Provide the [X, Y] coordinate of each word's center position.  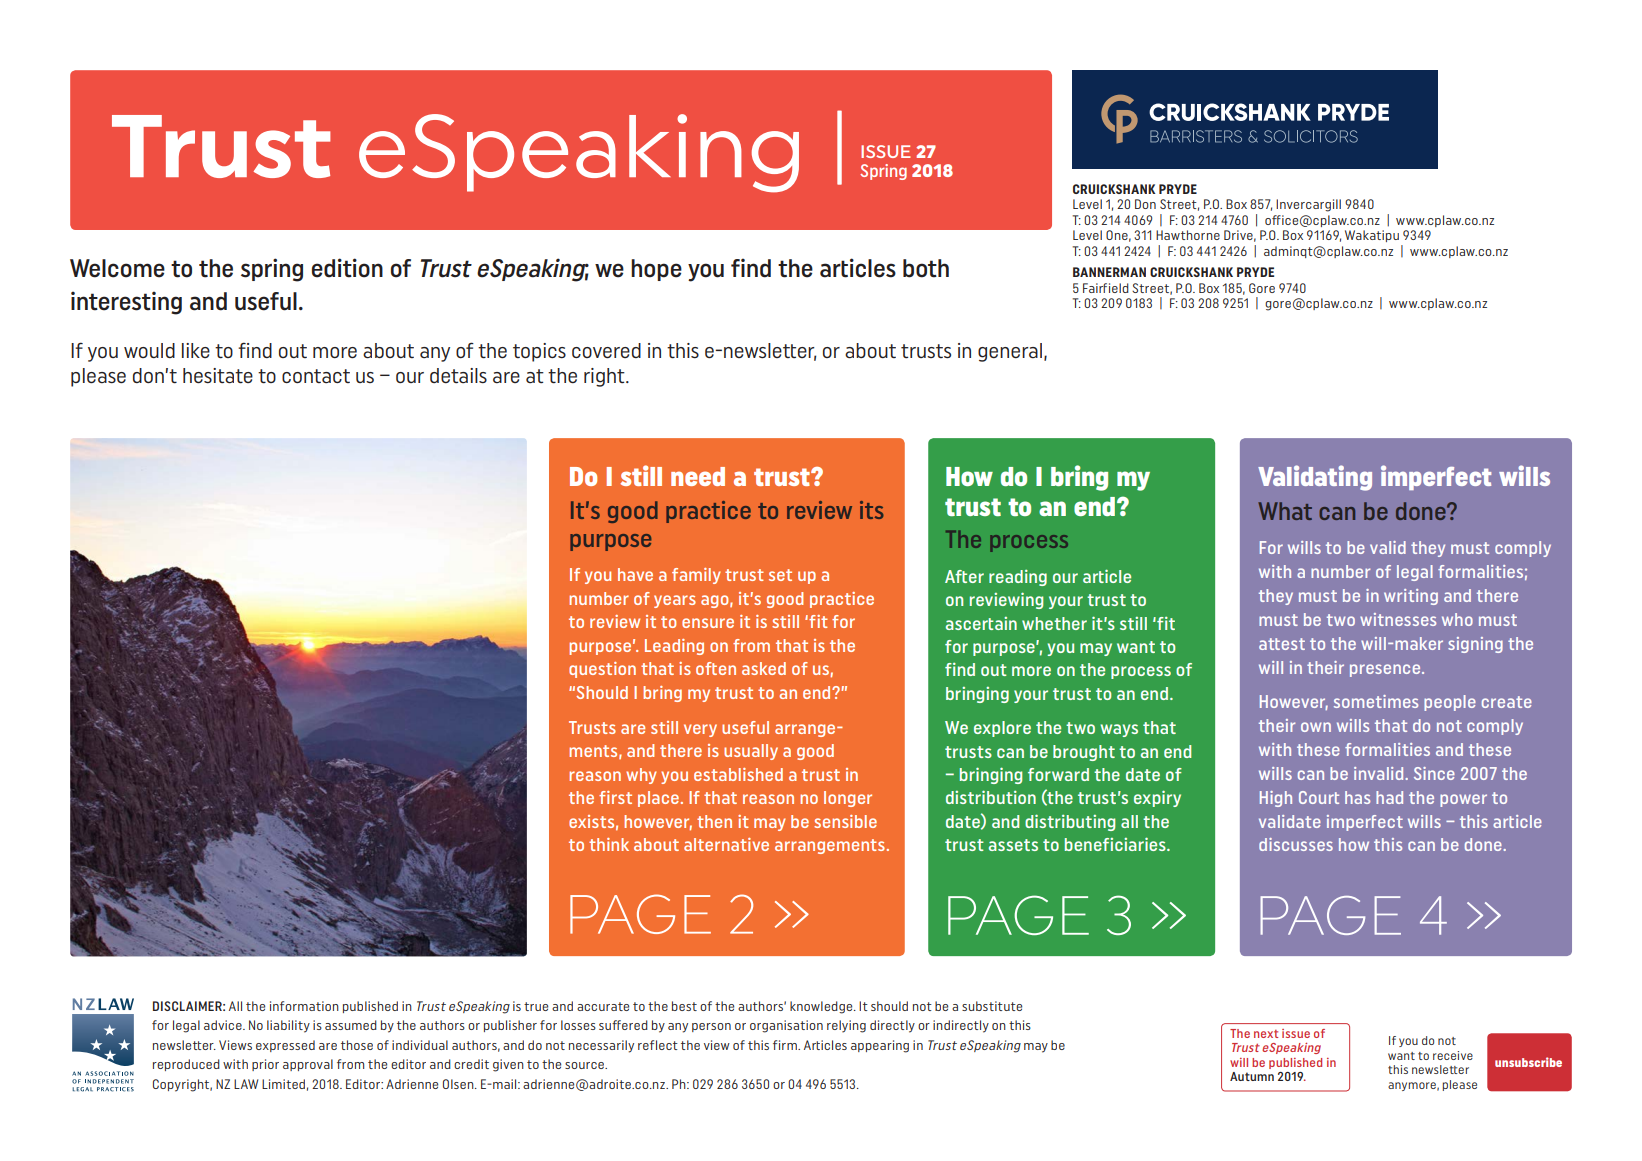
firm [786, 1045]
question [602, 670]
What [1285, 511]
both [926, 268]
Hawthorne [1188, 235]
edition [347, 268]
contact [316, 376]
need [698, 476]
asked [764, 668]
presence [1386, 670]
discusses [1296, 844]
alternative [726, 844]
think [609, 844]
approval [308, 1065]
